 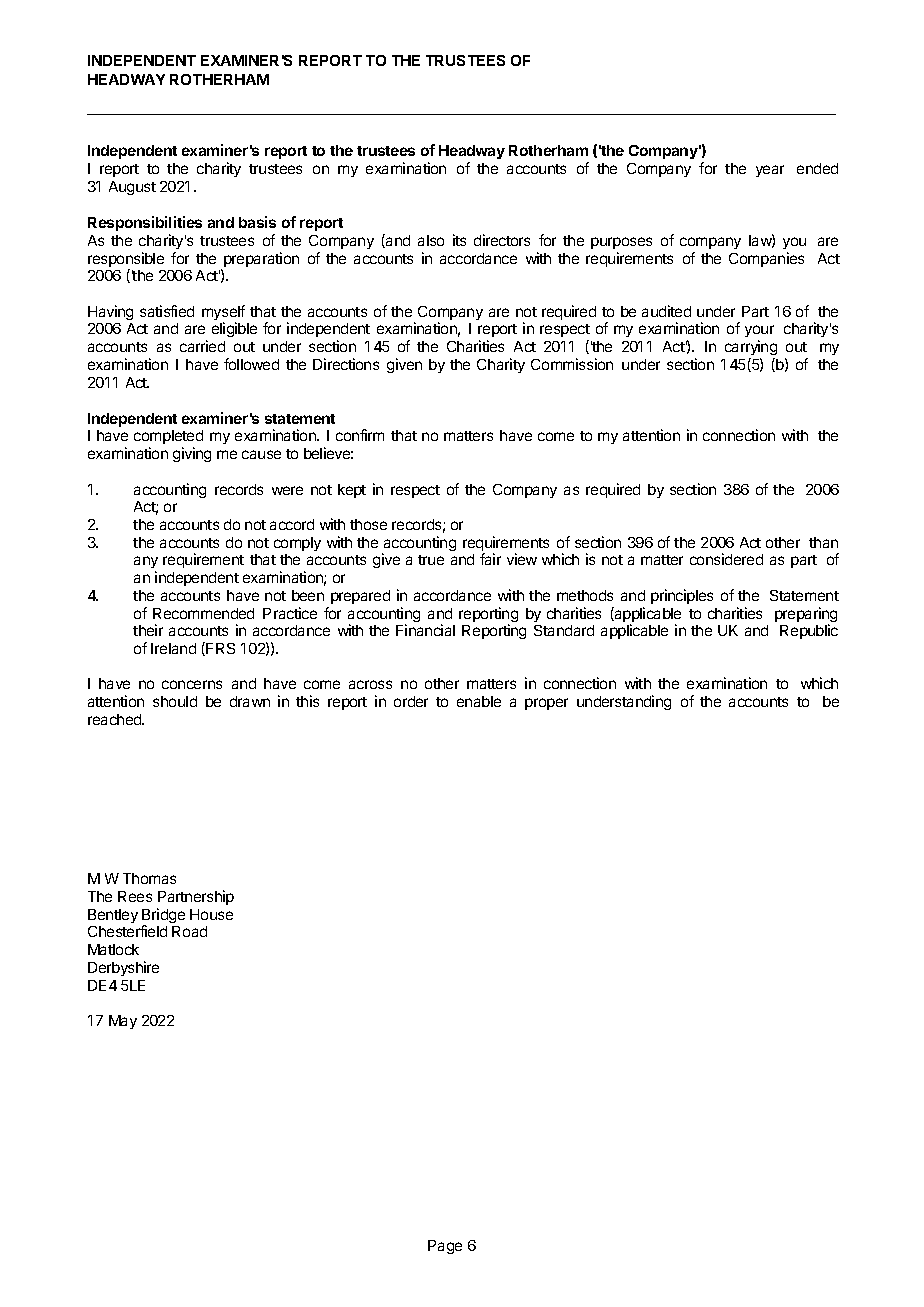 What do you see at coordinates (189, 931) in the image?
I see `Road` at bounding box center [189, 931].
